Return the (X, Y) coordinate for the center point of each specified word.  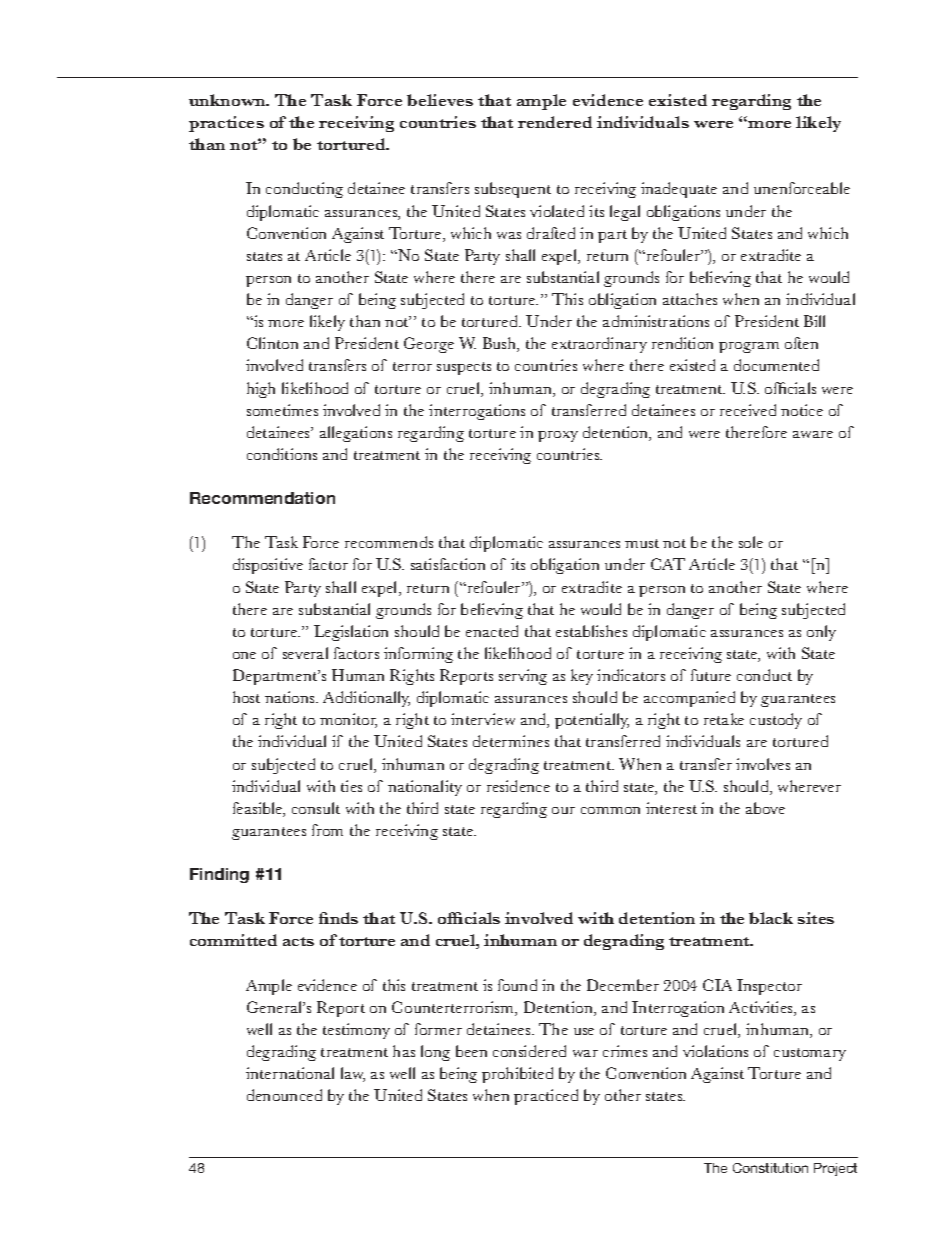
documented (776, 365)
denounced (284, 1095)
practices (226, 124)
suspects (464, 368)
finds (338, 918)
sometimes (282, 410)
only (821, 633)
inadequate (679, 190)
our (563, 810)
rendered (555, 122)
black (771, 918)
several (305, 653)
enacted (492, 631)
